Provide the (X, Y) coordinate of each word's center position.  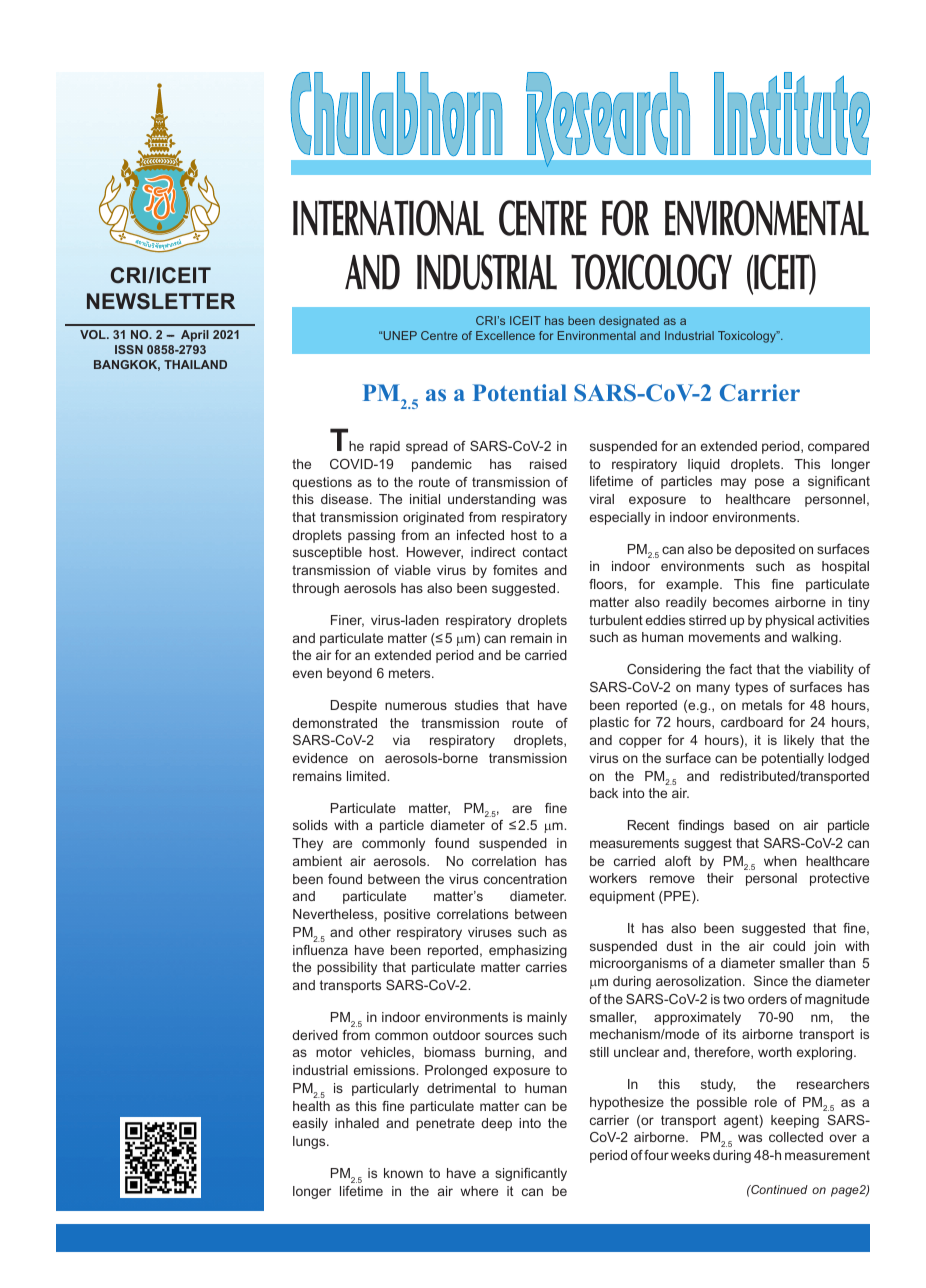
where (479, 1191)
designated (629, 322)
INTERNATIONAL (388, 218)
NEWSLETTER (161, 301)
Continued (778, 1189)
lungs (310, 1142)
